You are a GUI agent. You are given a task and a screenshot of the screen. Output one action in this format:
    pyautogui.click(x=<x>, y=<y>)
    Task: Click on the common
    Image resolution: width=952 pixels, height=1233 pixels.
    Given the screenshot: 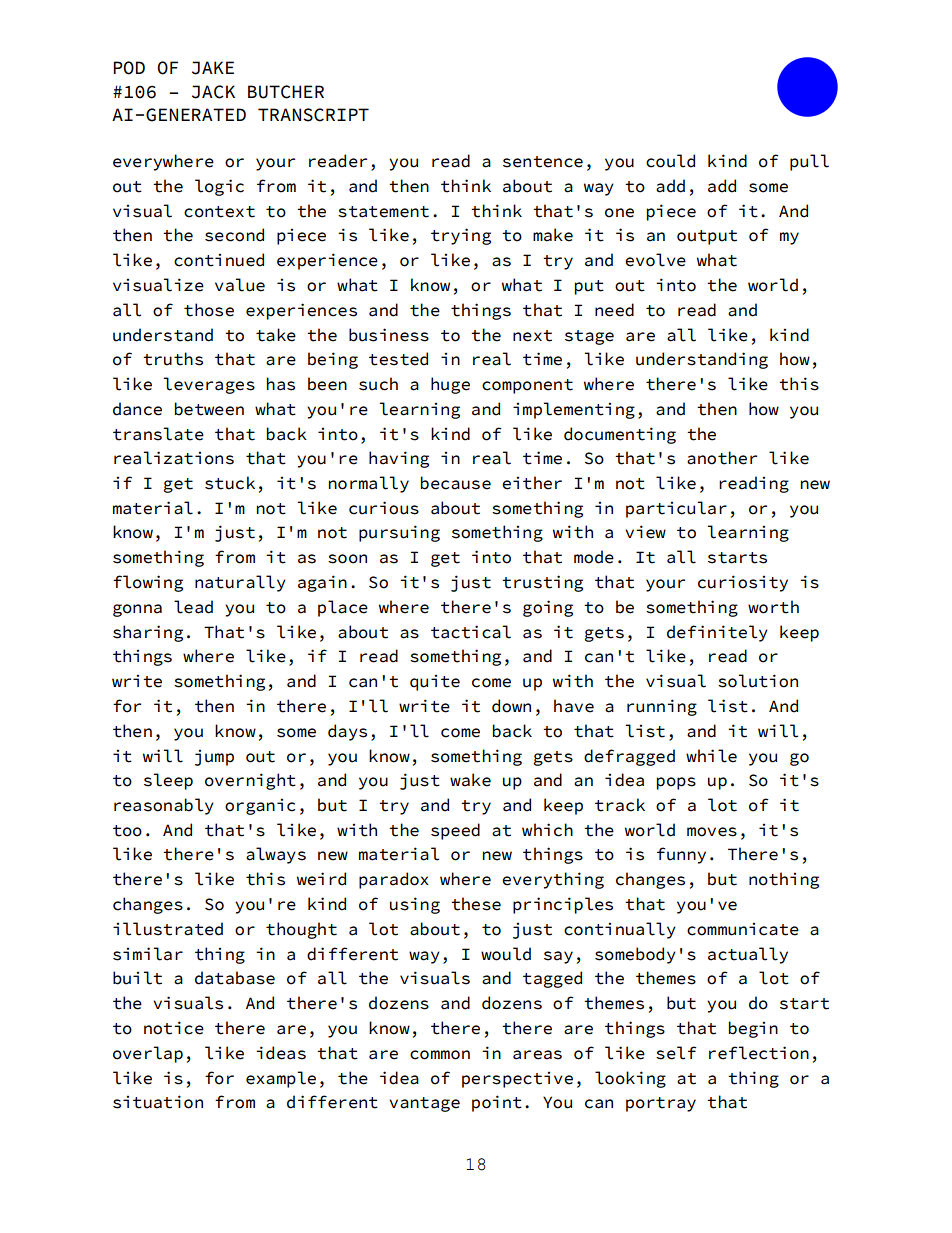 What is the action you would take?
    pyautogui.click(x=440, y=1055)
